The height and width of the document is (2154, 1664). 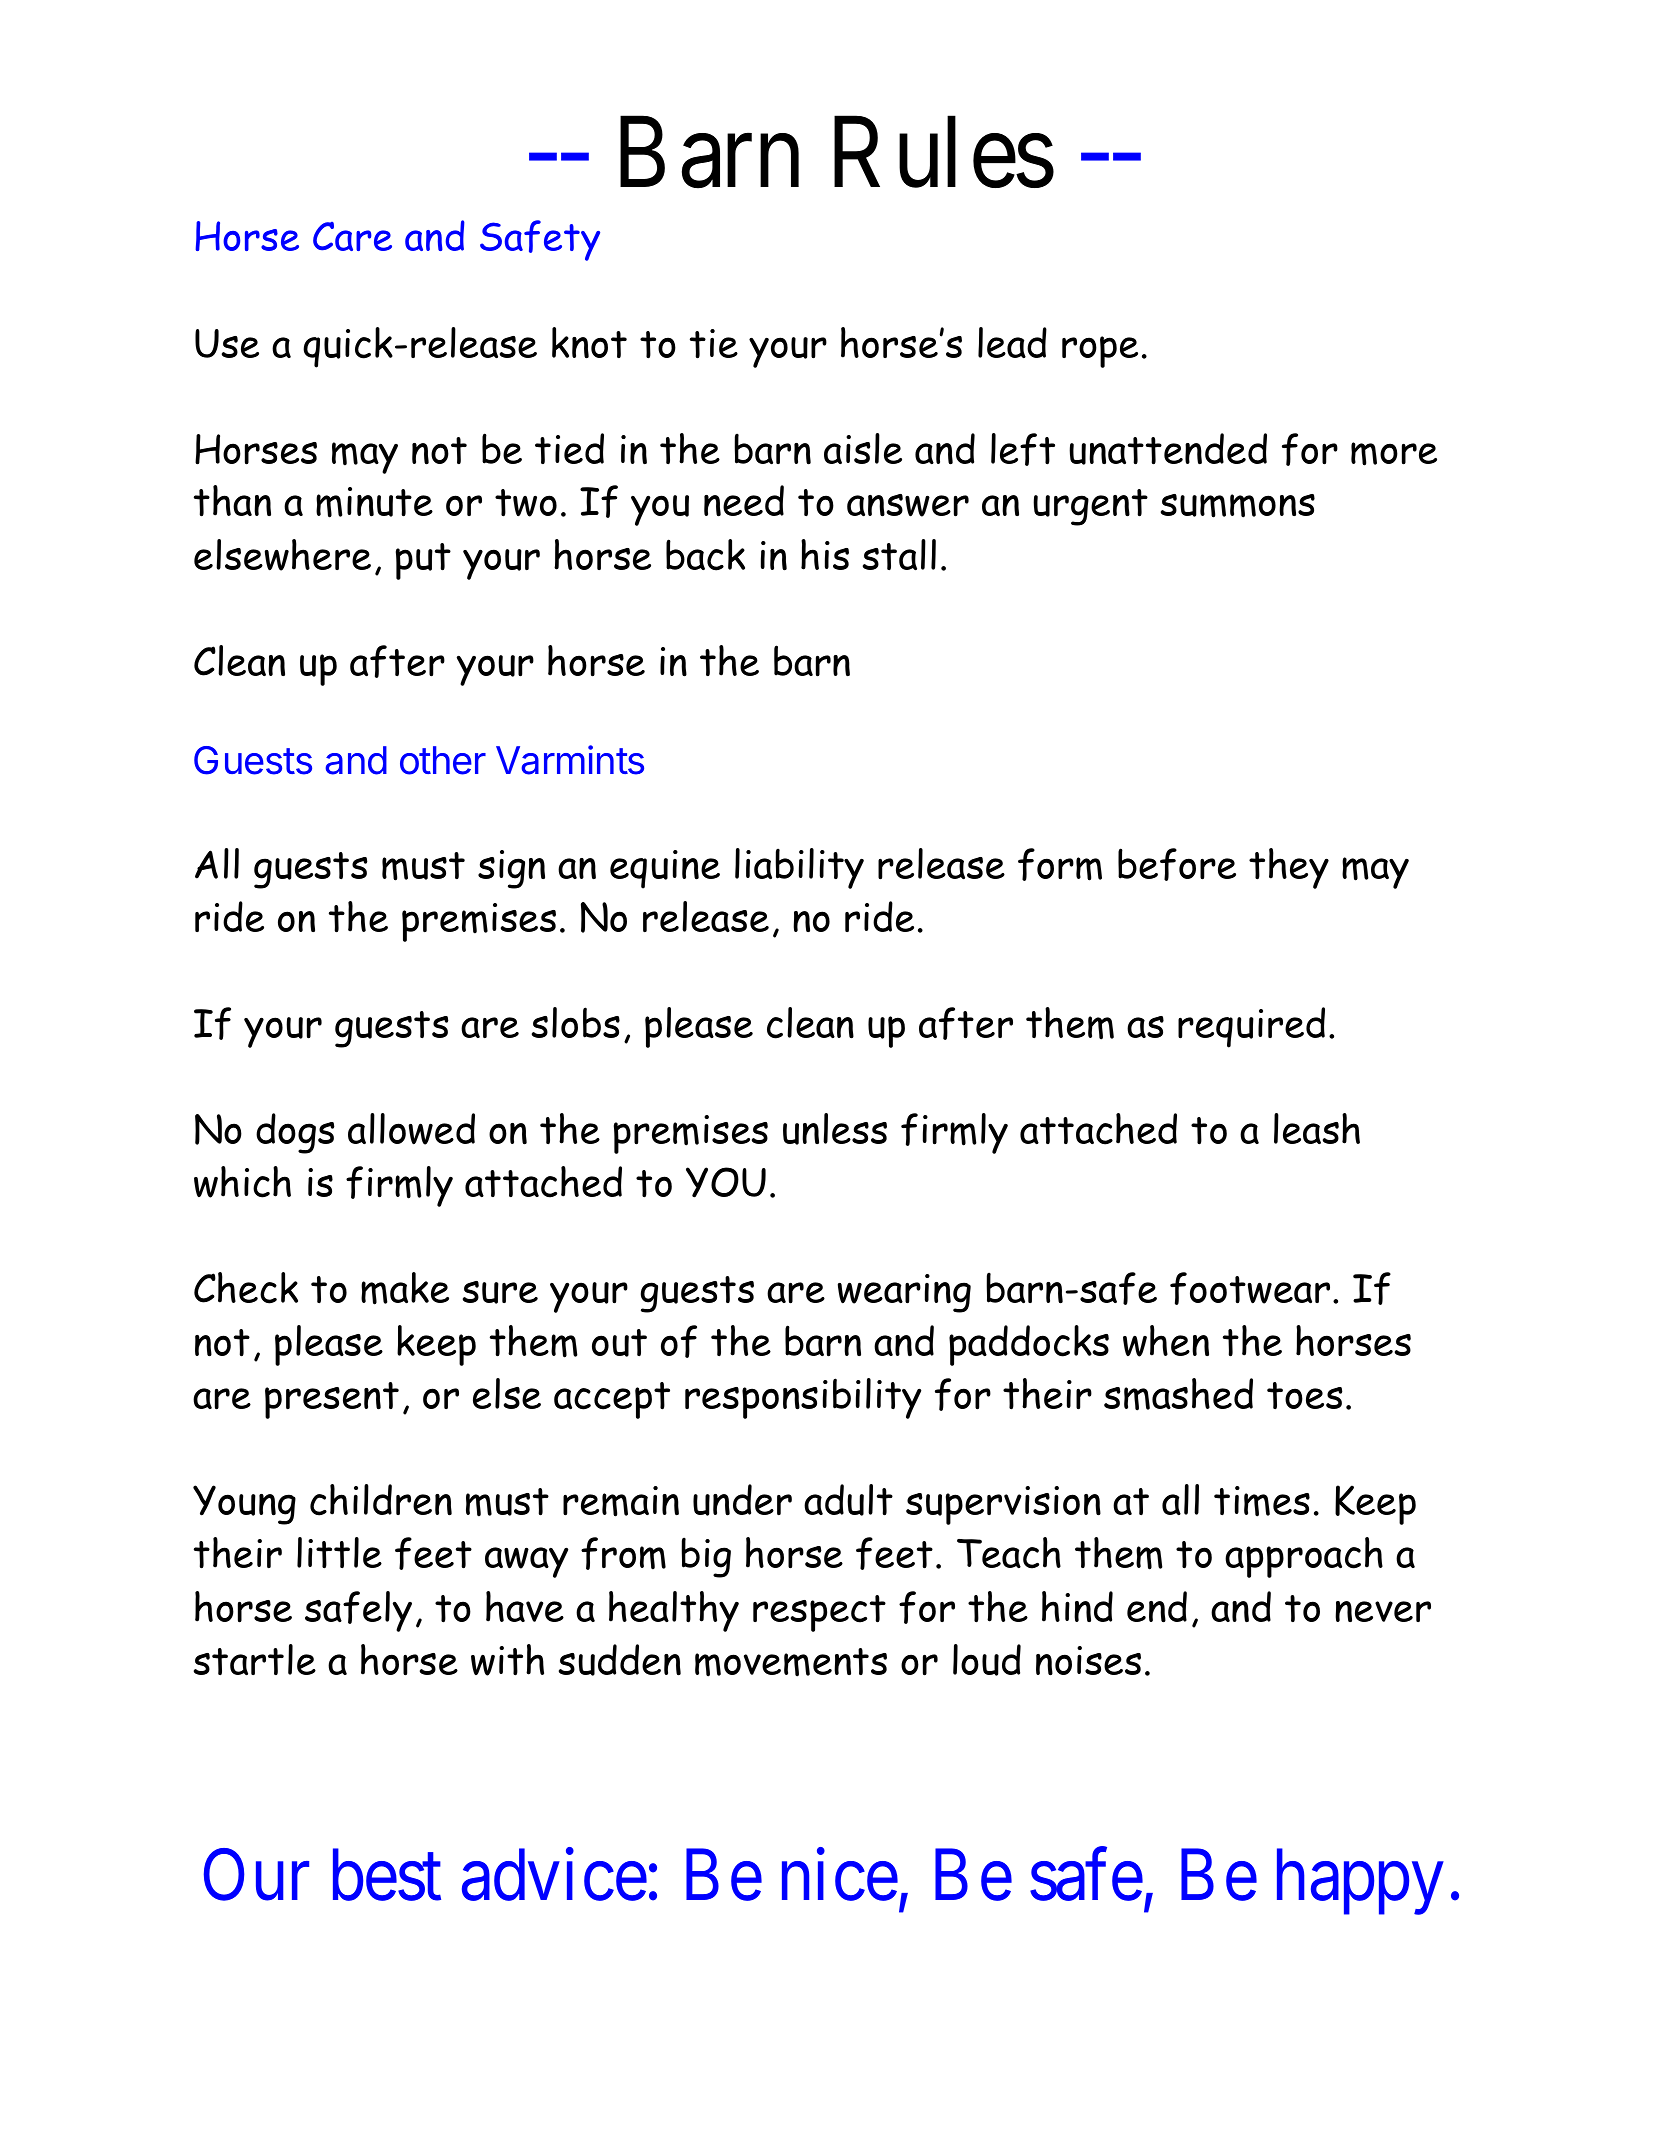 I want to click on required, so click(x=1251, y=1027).
